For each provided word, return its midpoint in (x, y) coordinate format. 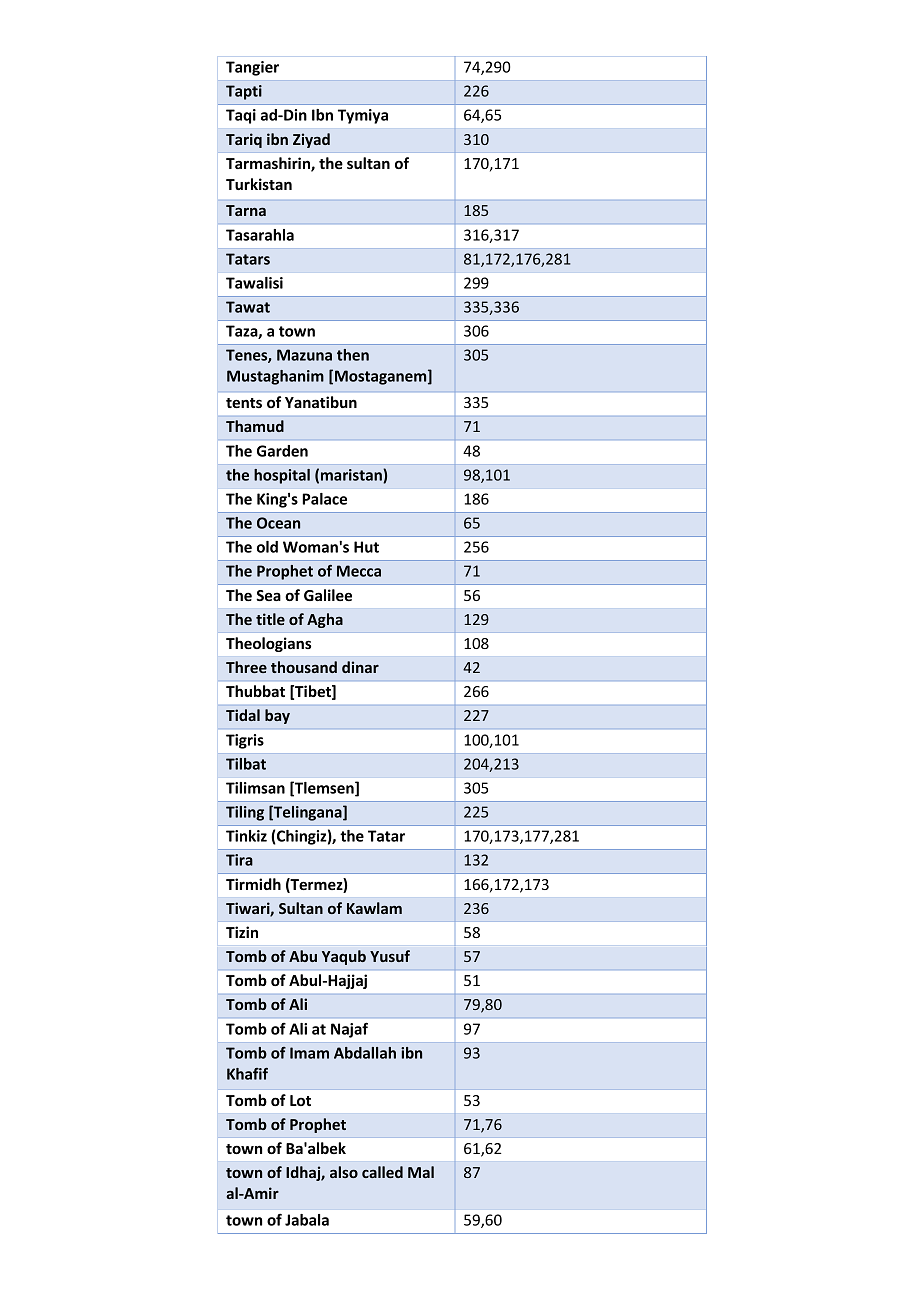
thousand (304, 667)
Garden (282, 451)
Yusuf (390, 956)
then (353, 355)
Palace (324, 499)
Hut (366, 547)
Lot (300, 1100)
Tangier (252, 68)
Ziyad (311, 140)
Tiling (245, 813)
